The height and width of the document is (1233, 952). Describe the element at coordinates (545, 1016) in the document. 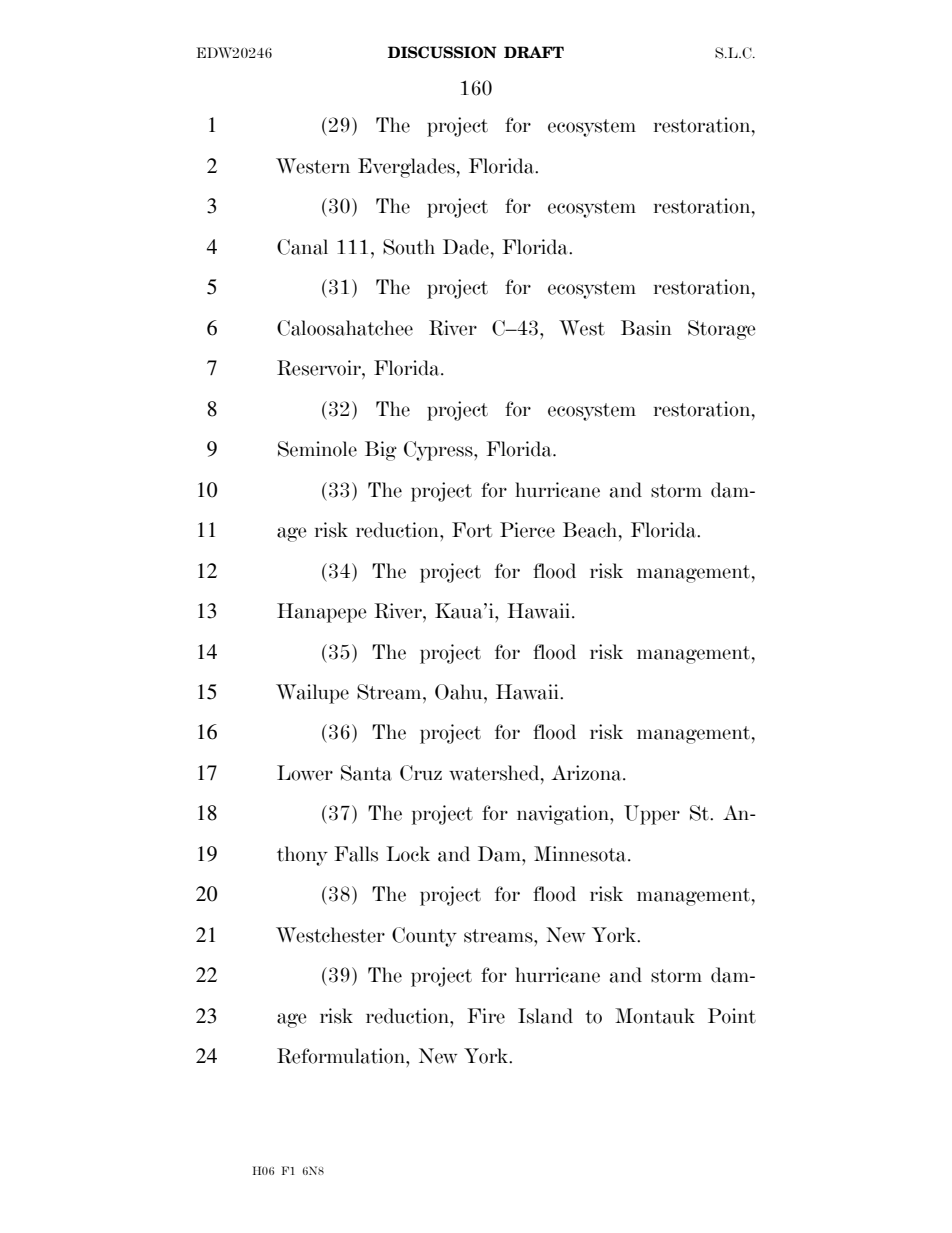

I see `Island` at that location.
